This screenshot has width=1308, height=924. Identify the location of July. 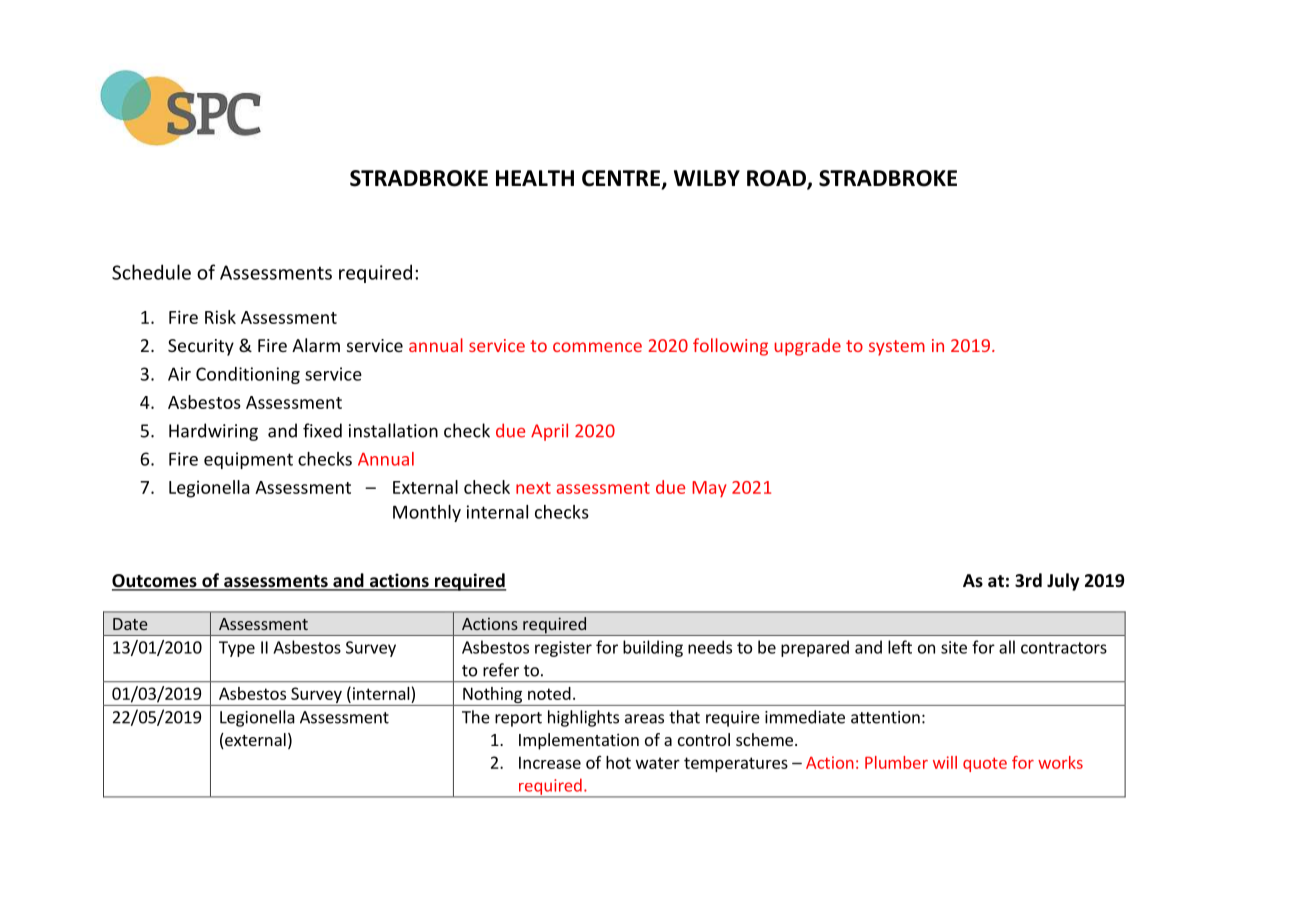
(1063, 582).
